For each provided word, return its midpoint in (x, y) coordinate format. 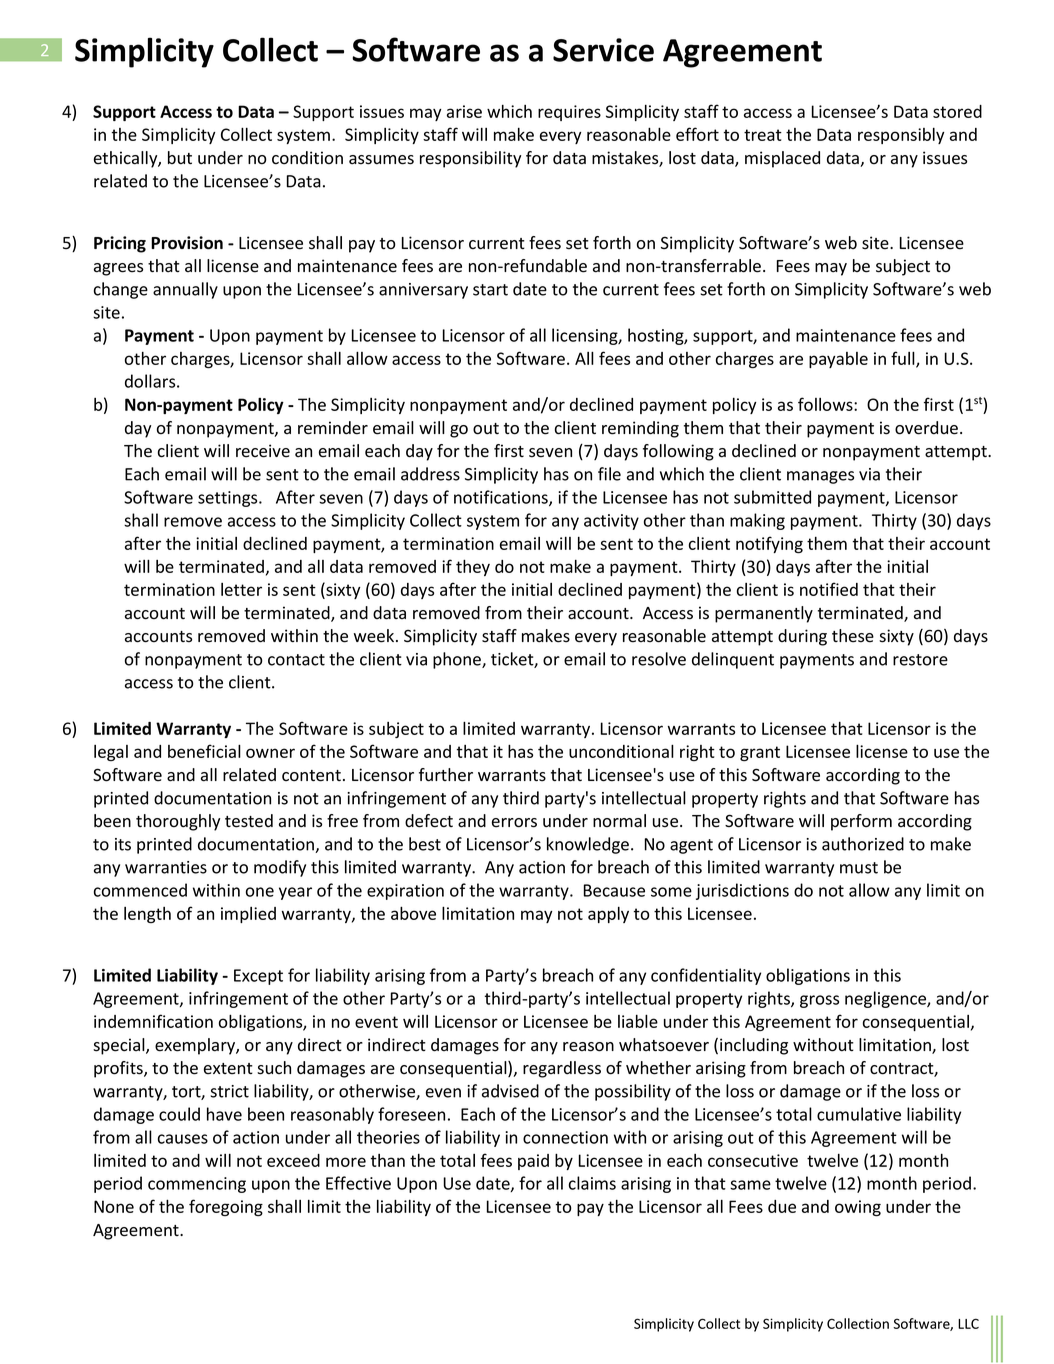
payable (838, 360)
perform (861, 822)
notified (829, 589)
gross (819, 1001)
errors (514, 823)
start (490, 290)
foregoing (226, 1207)
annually (185, 290)
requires (569, 113)
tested (249, 821)
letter (241, 589)
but (180, 157)
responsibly (901, 136)
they (473, 568)
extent (228, 1069)
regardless (562, 1069)
